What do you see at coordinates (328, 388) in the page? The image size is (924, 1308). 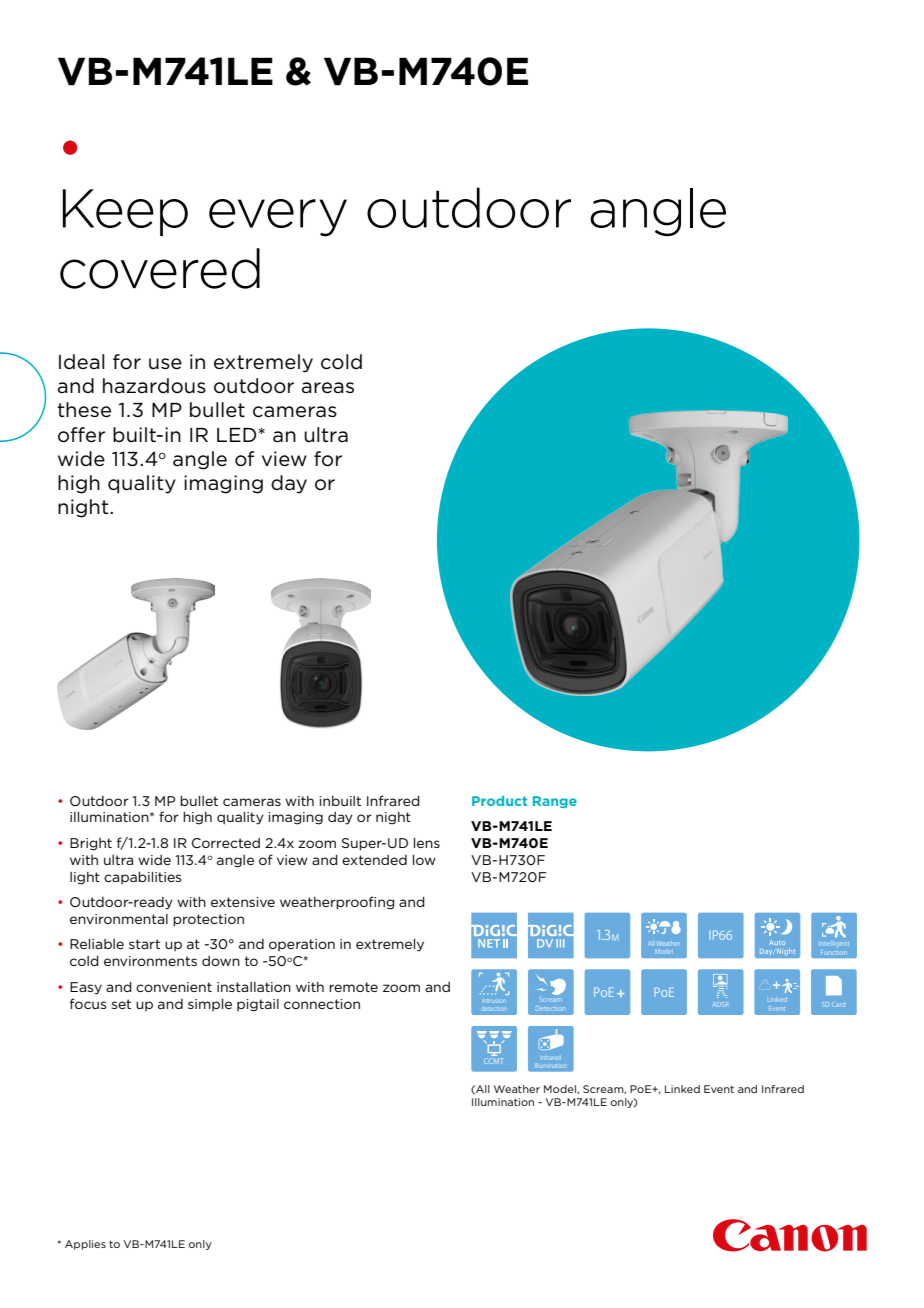 I see `areas` at bounding box center [328, 388].
